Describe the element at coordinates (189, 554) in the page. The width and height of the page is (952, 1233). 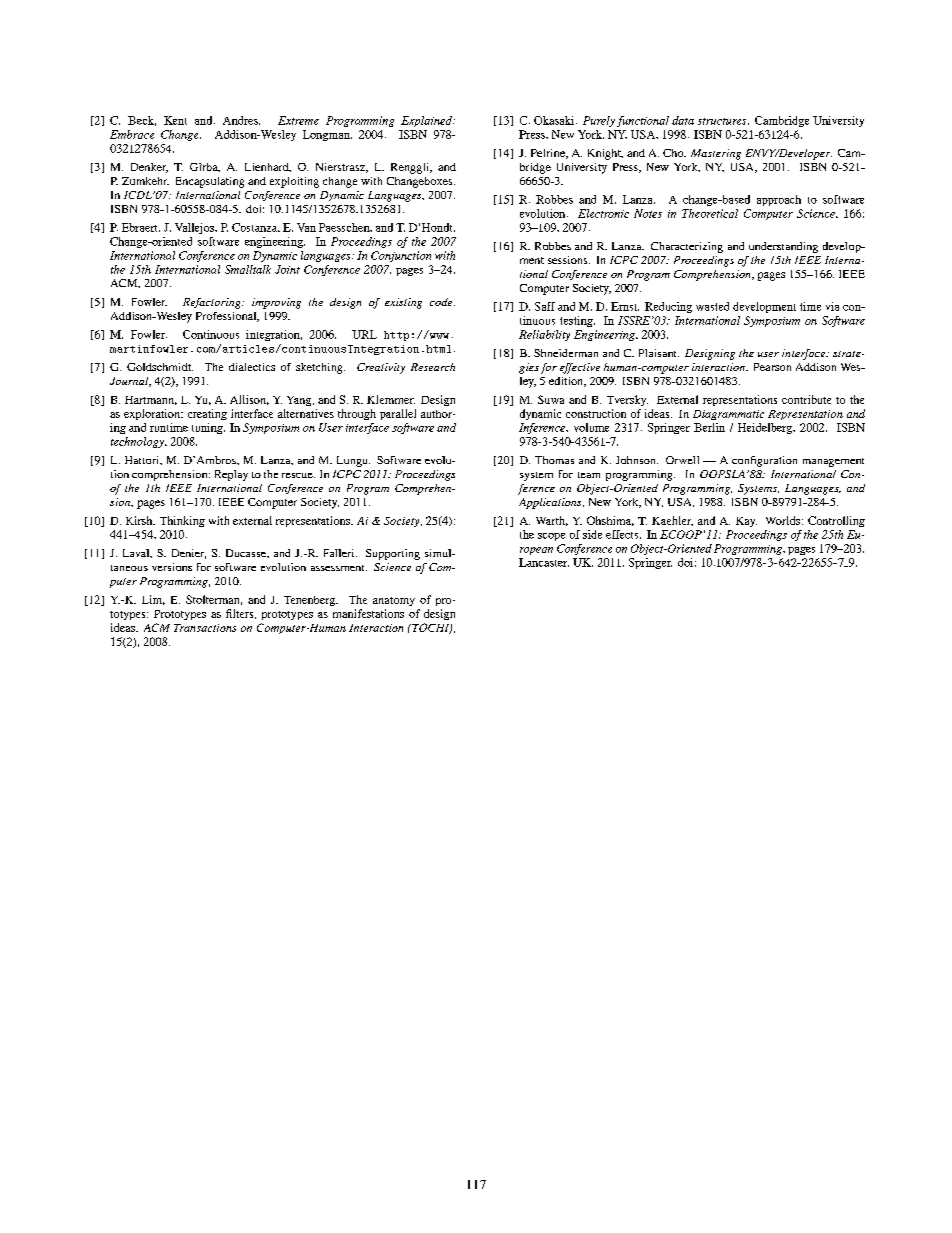
I see `Denier` at that location.
